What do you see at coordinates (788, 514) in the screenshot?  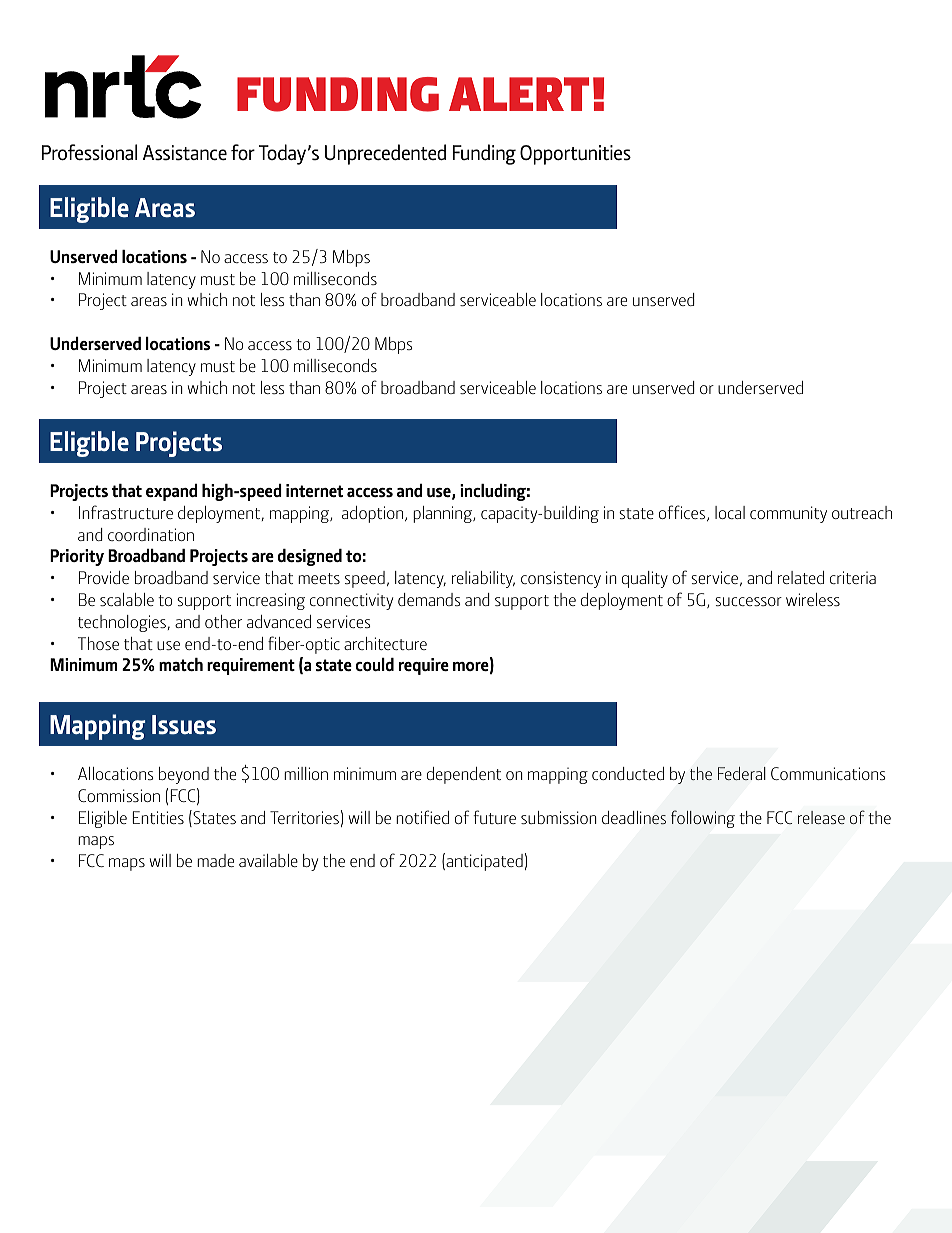 I see `community` at bounding box center [788, 514].
